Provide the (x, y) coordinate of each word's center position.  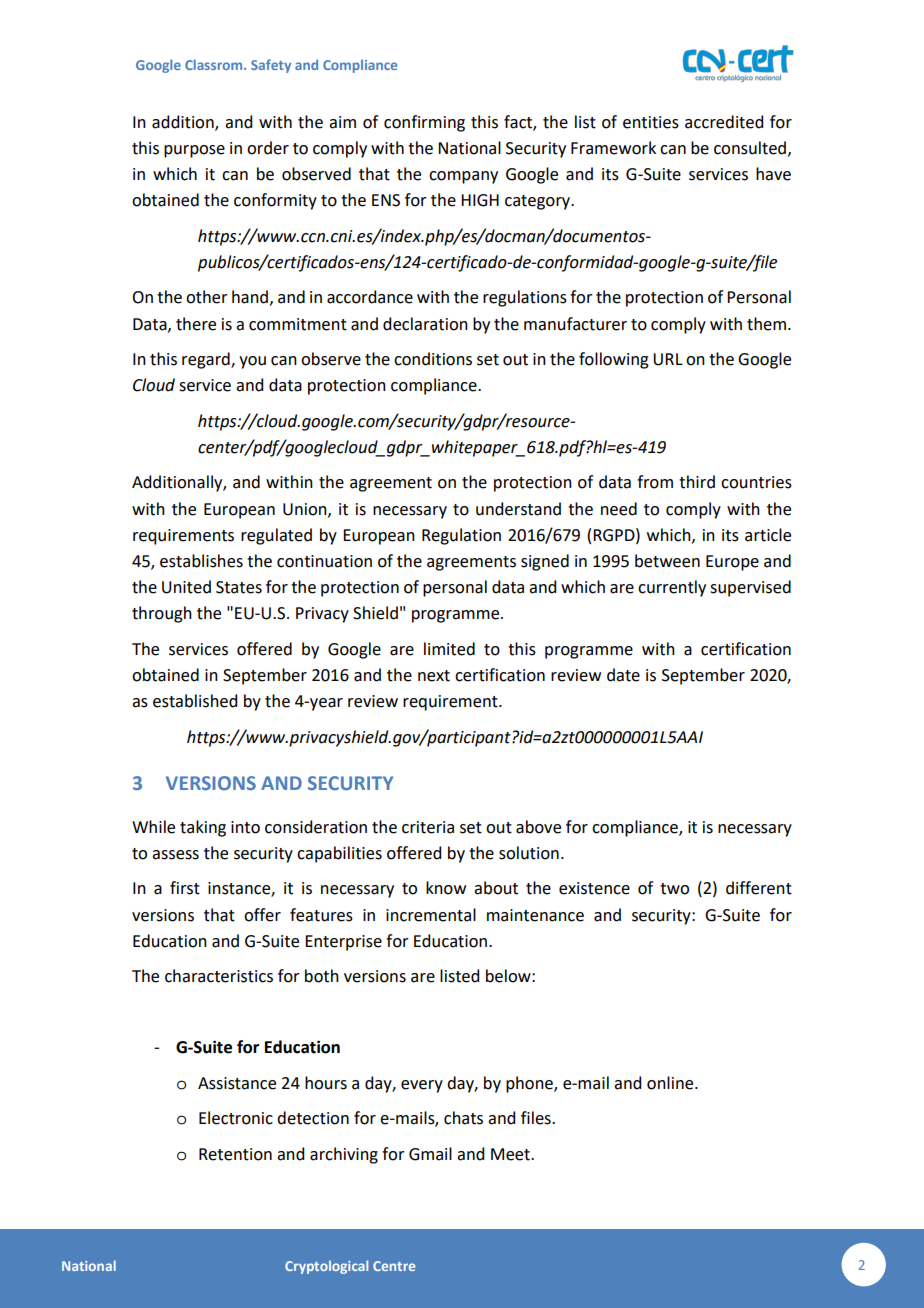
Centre (394, 1266)
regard (207, 360)
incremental (431, 915)
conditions (433, 359)
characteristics (219, 976)
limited (449, 649)
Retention (235, 1154)
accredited (724, 122)
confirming (424, 123)
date (623, 675)
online (671, 1083)
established (195, 701)
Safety (271, 66)
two (674, 889)
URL (668, 359)
